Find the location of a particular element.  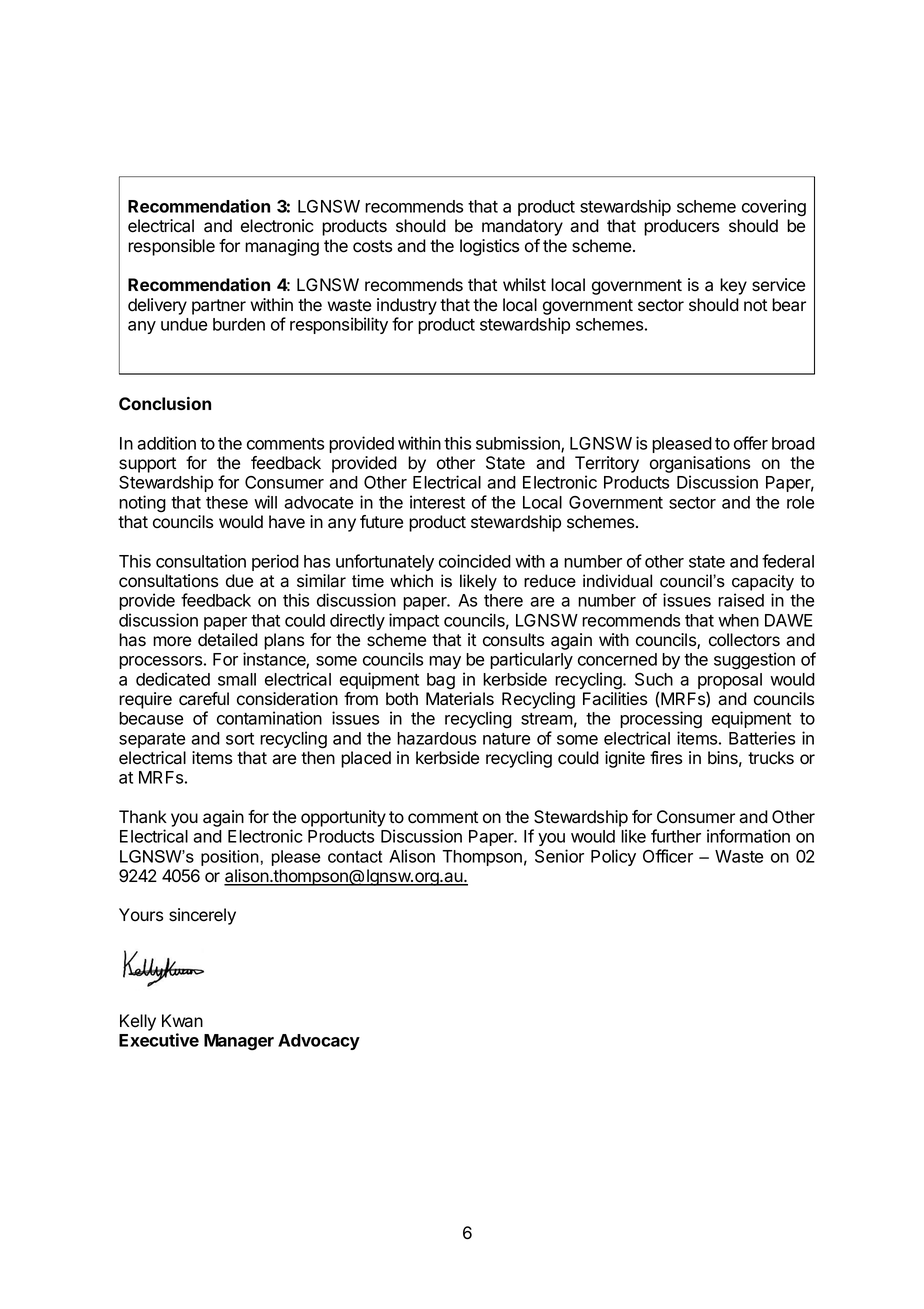

responsible is located at coordinates (171, 247).
